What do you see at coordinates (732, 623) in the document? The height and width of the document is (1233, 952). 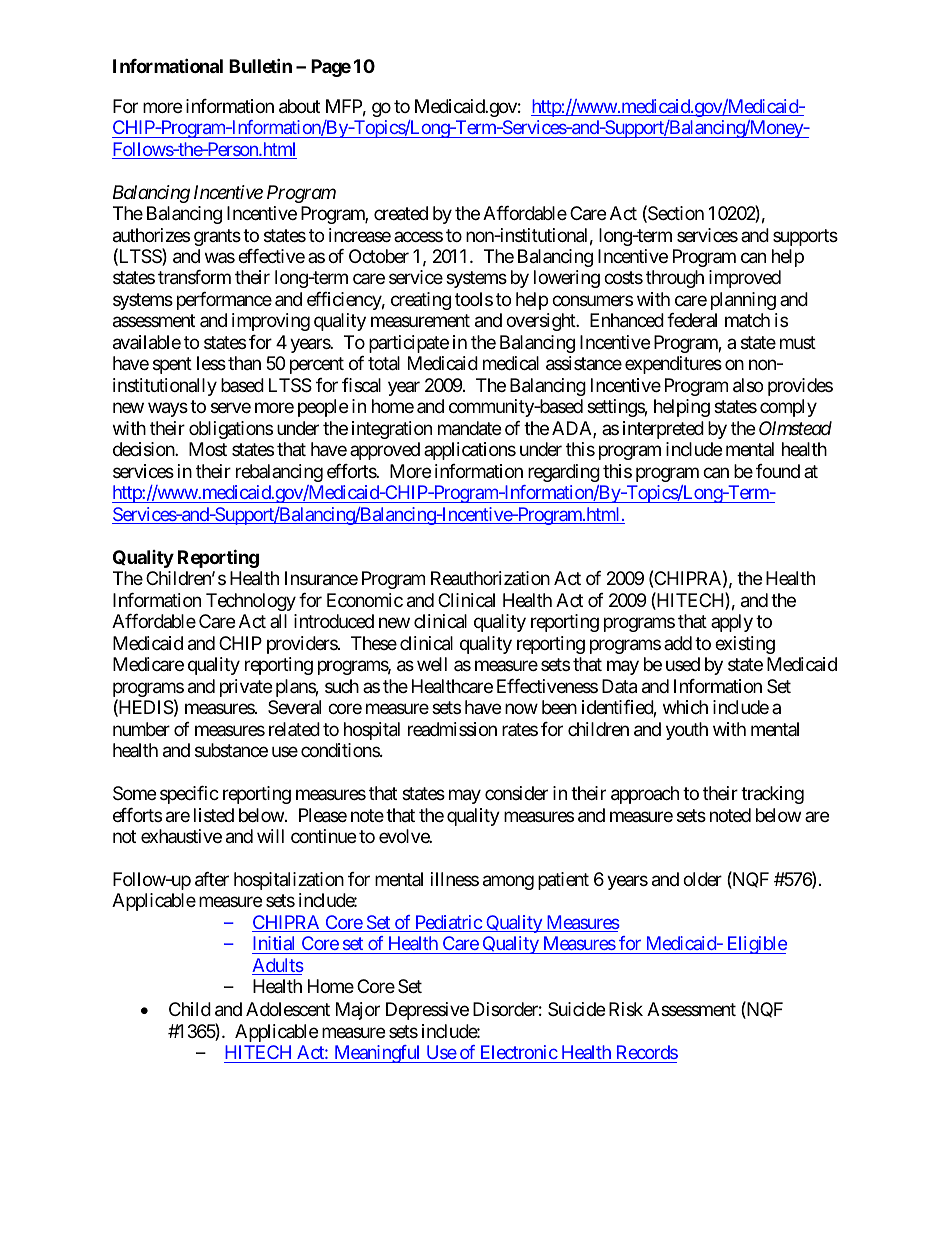 I see `apply` at bounding box center [732, 623].
